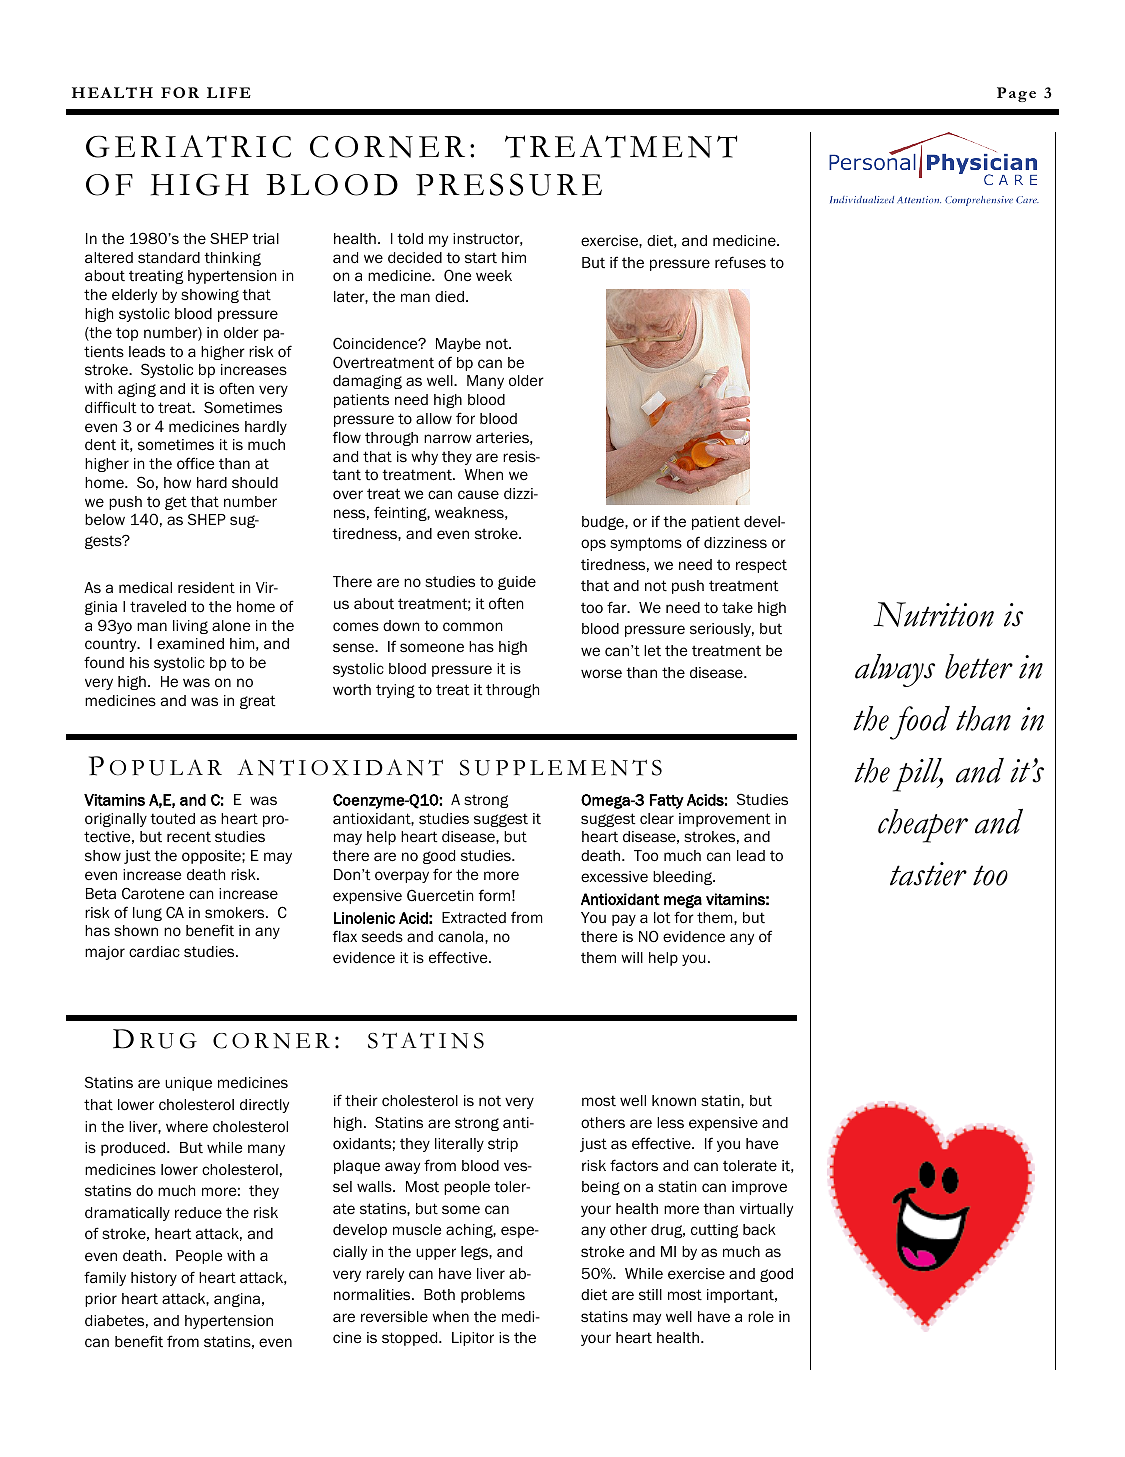 This screenshot has height=1457, width=1125. What do you see at coordinates (229, 92) in the screenshot?
I see `LIFE` at bounding box center [229, 92].
